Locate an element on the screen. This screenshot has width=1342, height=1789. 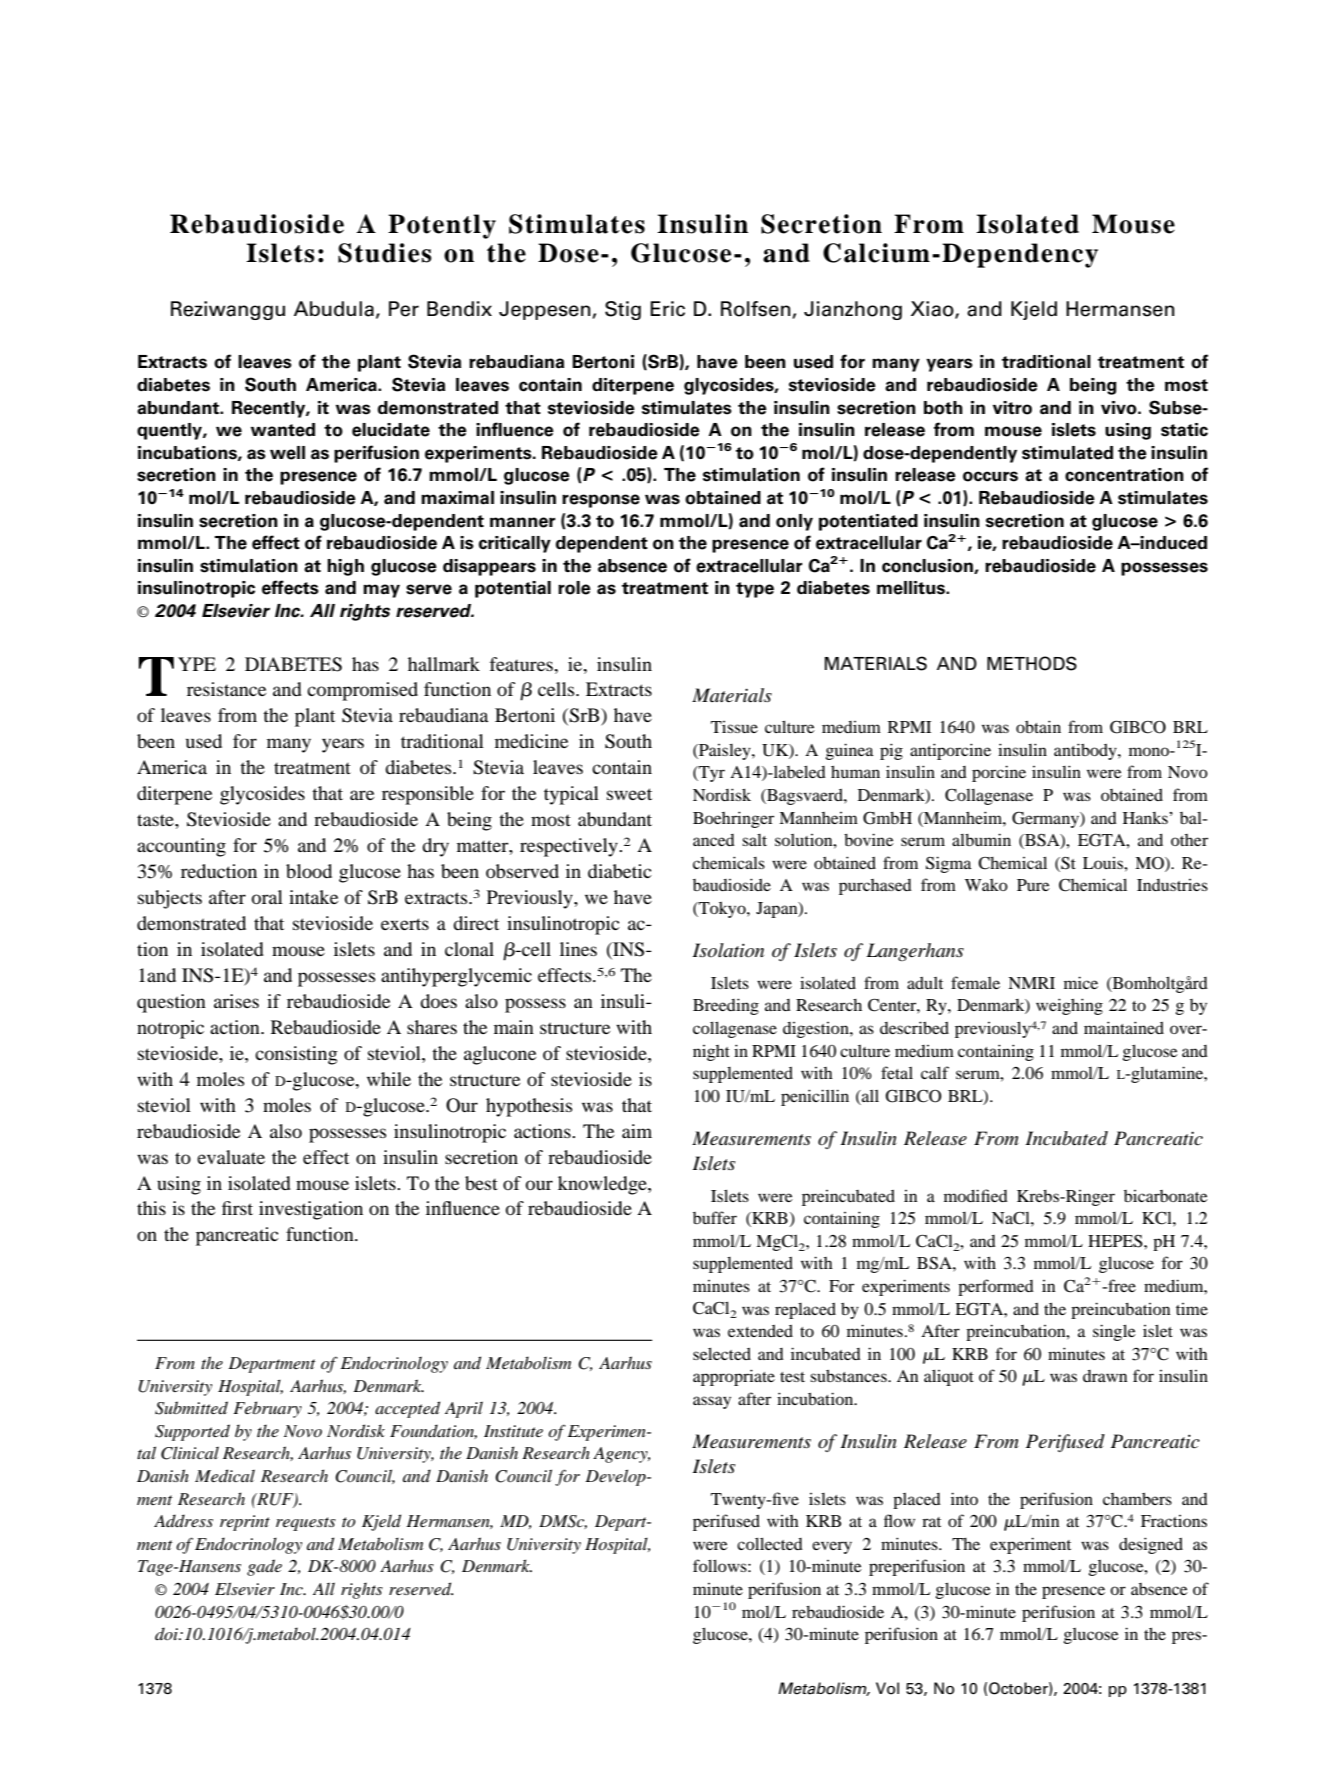
Studies is located at coordinates (385, 253).
